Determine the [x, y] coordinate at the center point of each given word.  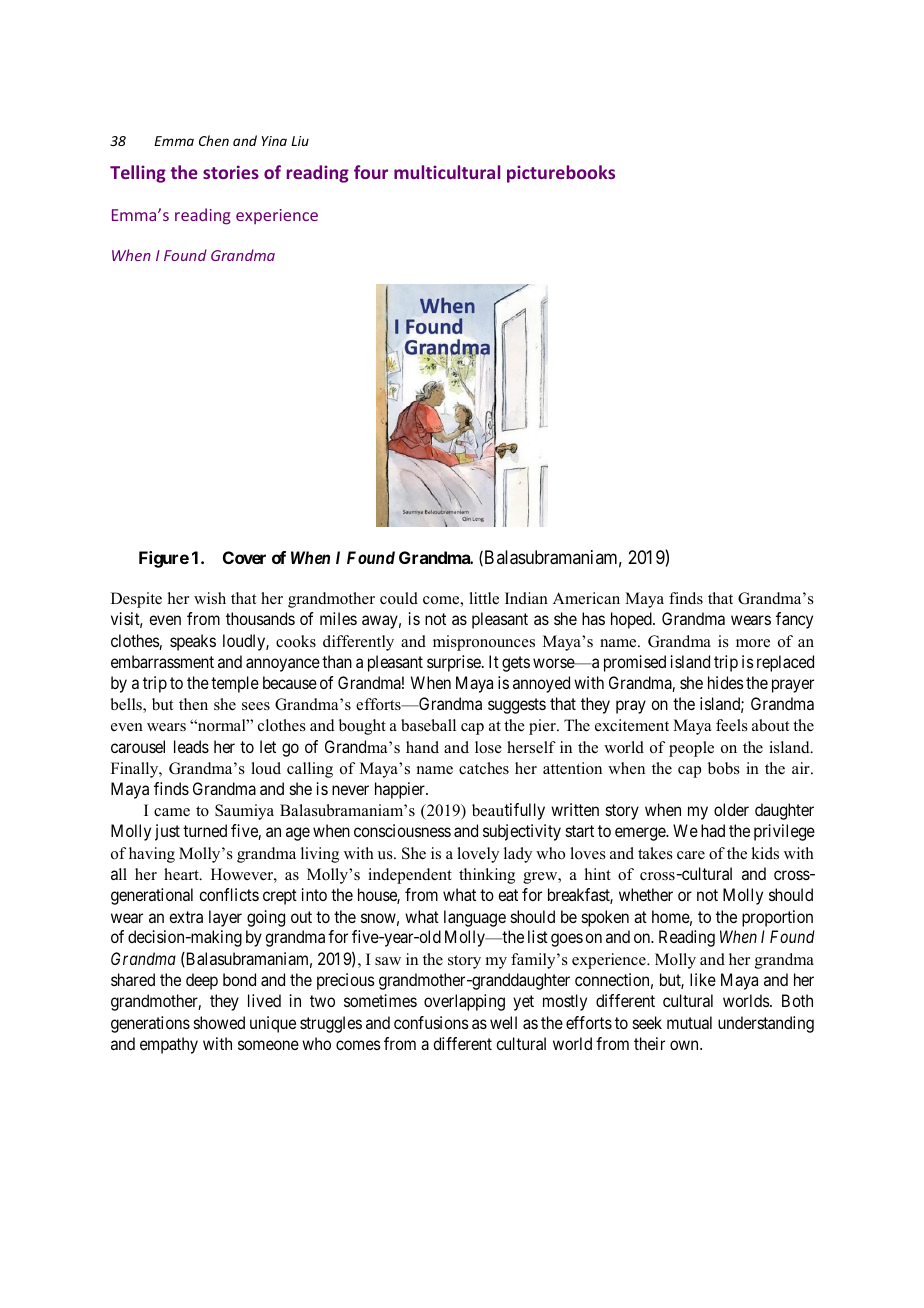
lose [488, 747]
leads [191, 746]
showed [219, 1022]
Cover [244, 557]
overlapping [464, 1002]
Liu [300, 141]
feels [732, 725]
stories [231, 172]
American [586, 598]
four [371, 172]
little [484, 598]
